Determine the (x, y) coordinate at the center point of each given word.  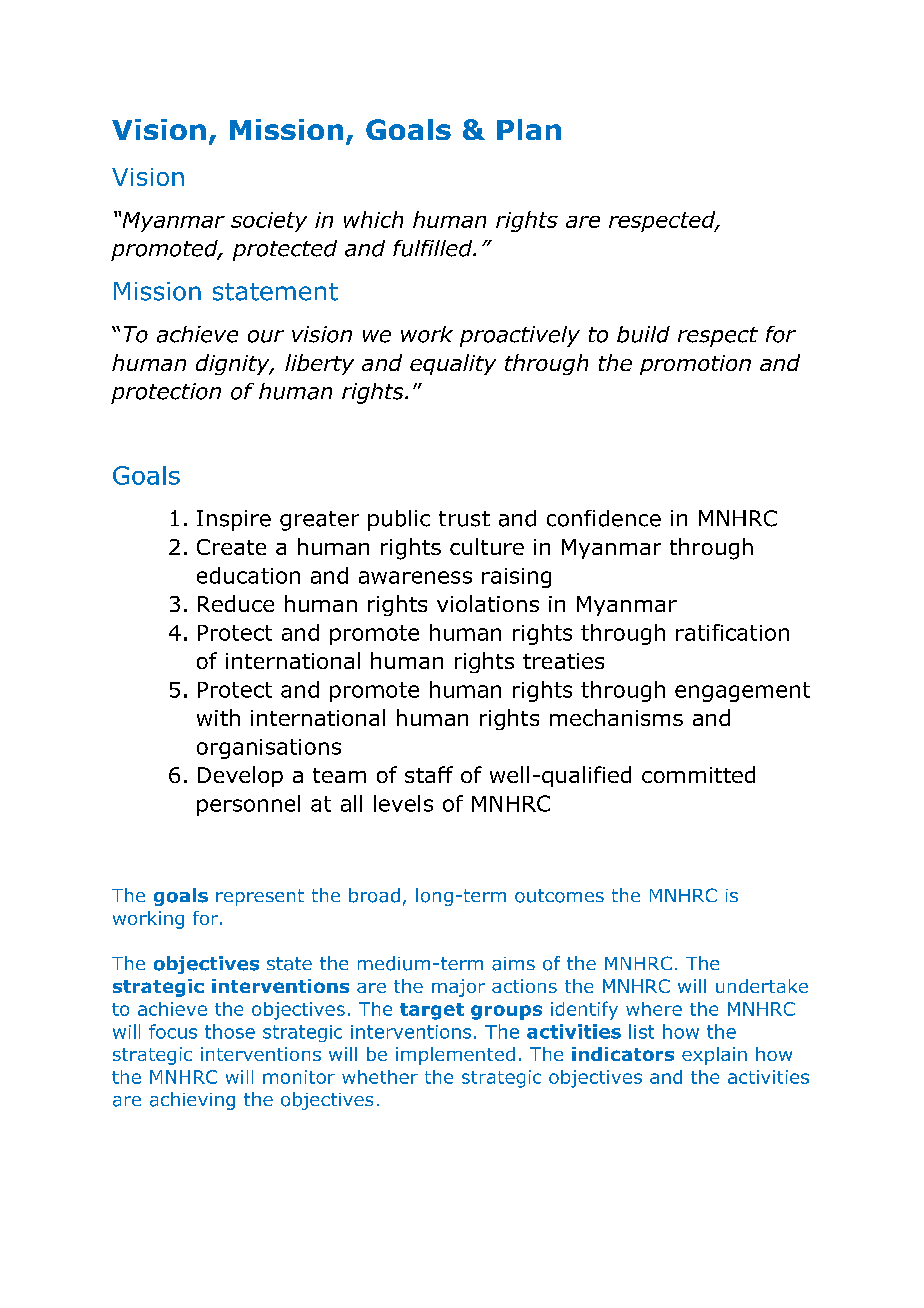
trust (464, 519)
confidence (604, 518)
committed (698, 774)
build (643, 334)
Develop (240, 776)
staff (429, 774)
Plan (529, 129)
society (269, 222)
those (230, 1031)
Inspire (234, 520)
